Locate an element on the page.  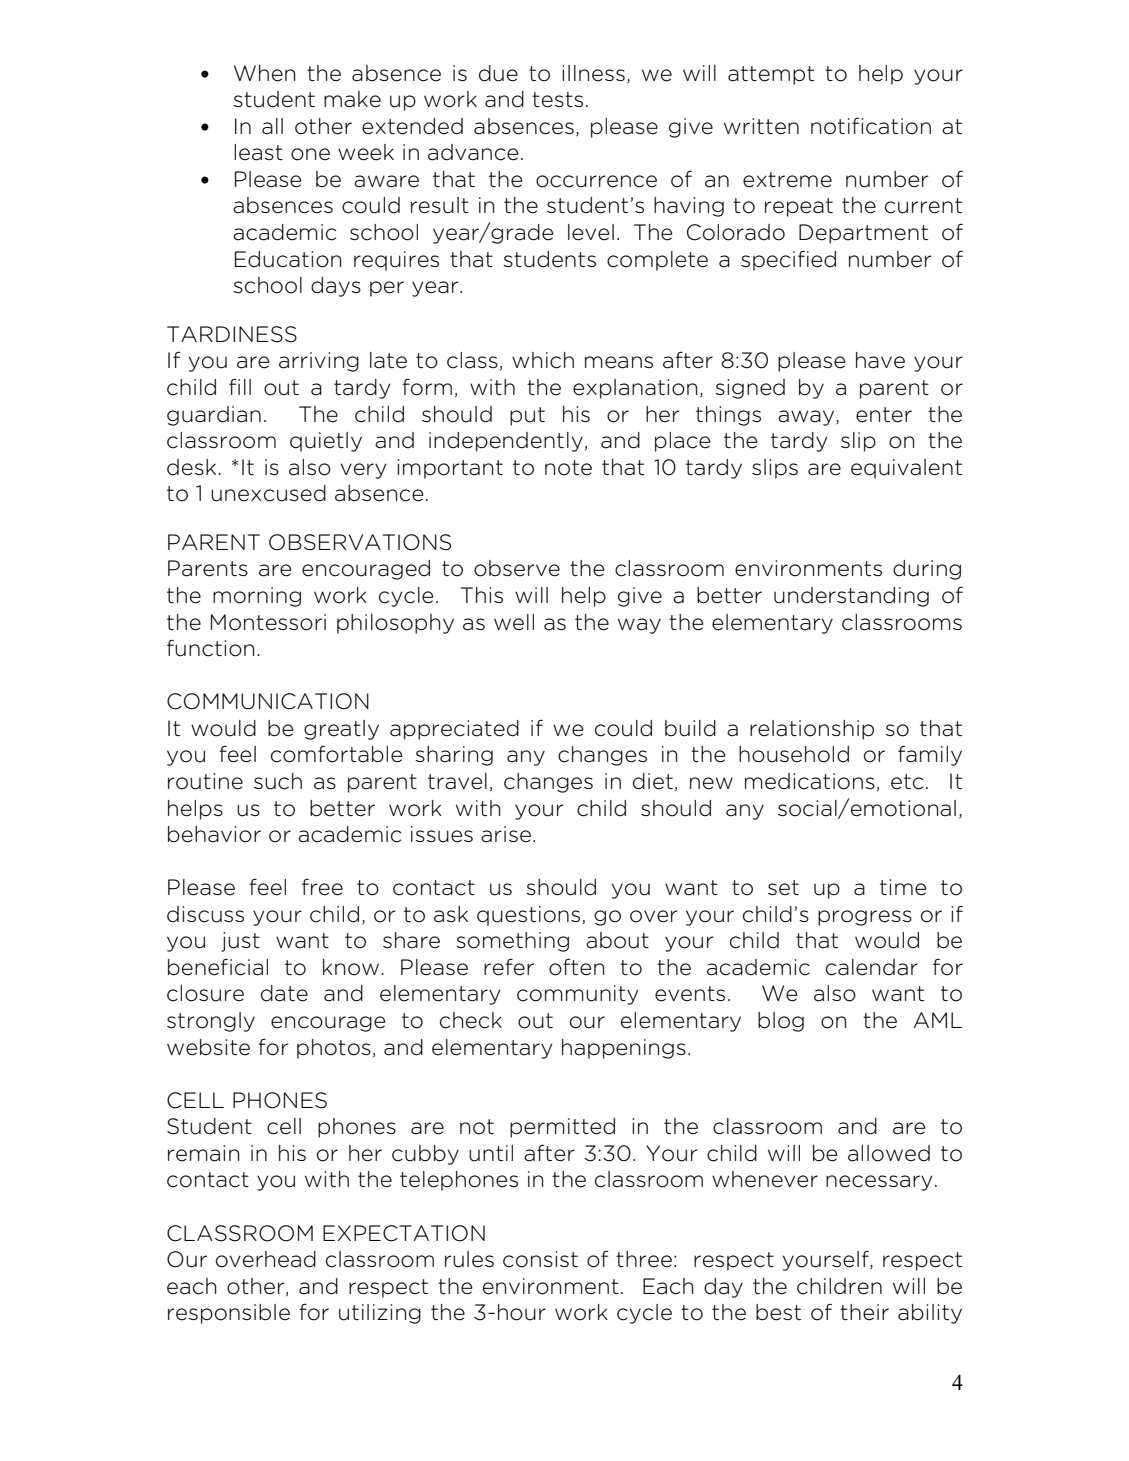
least is located at coordinates (258, 152).
